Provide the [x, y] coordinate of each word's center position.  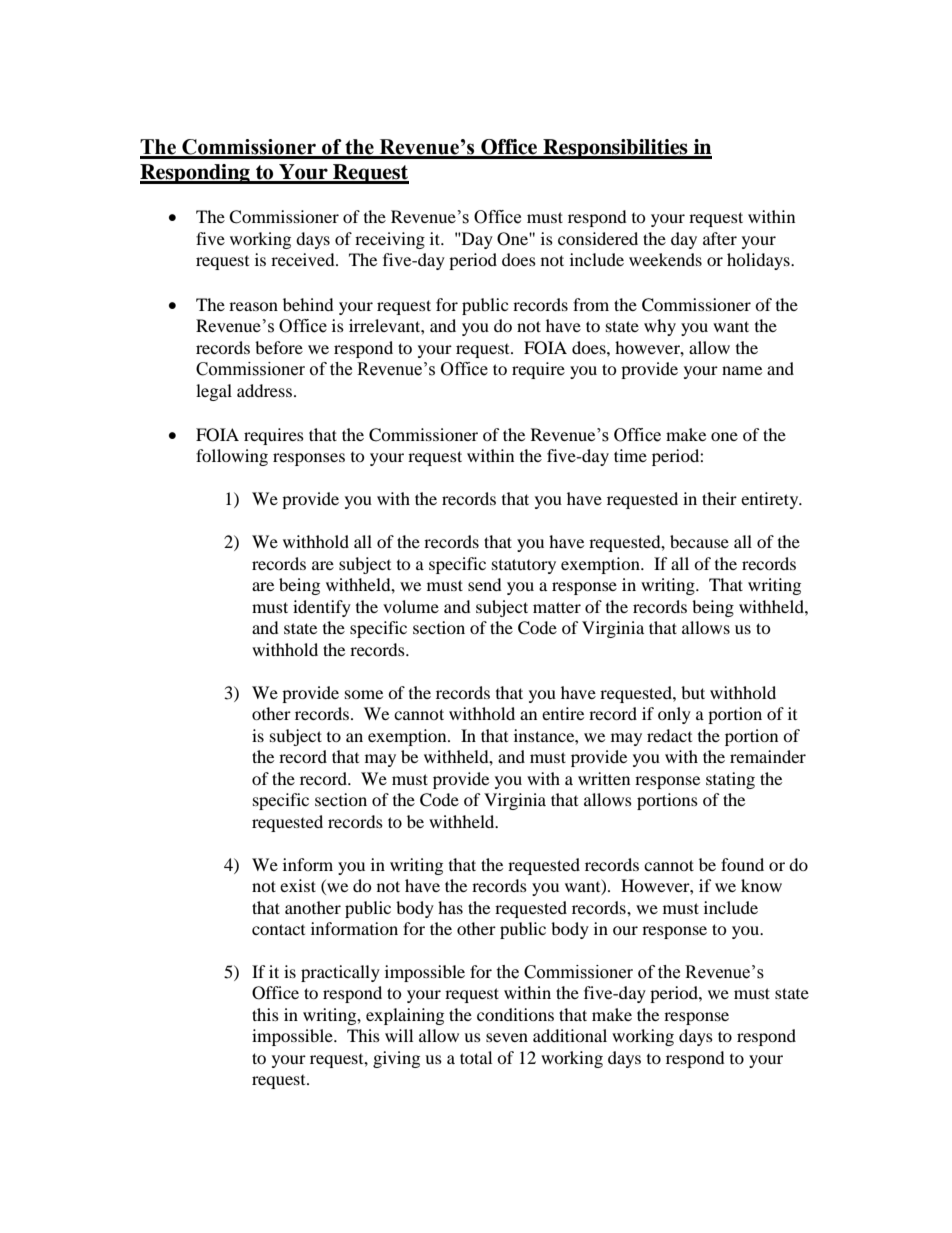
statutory [524, 566]
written [604, 778]
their [719, 498]
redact [669, 735]
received [304, 259]
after [720, 238]
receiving [390, 240]
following [232, 457]
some [364, 694]
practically [340, 973]
